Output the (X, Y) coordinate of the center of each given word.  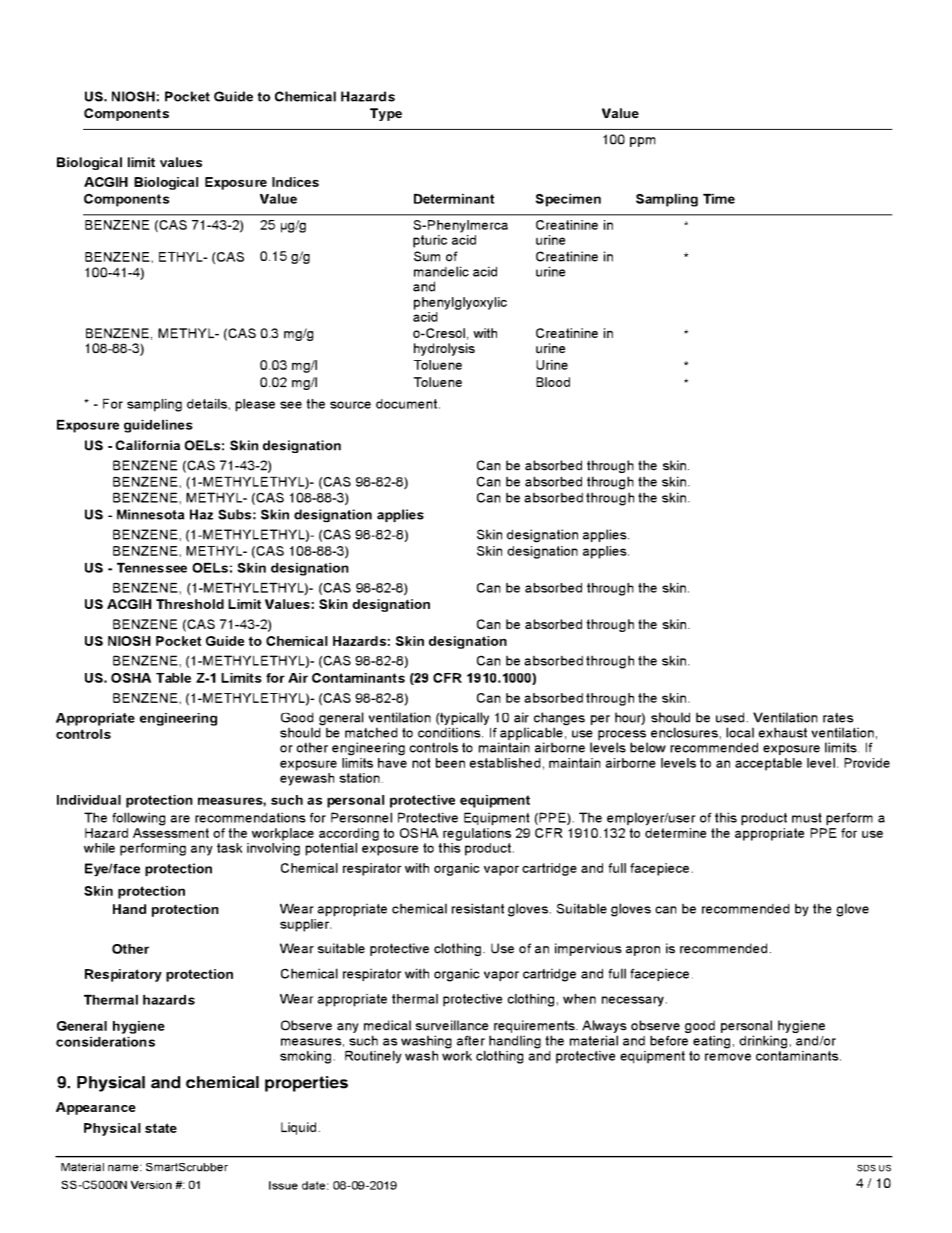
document (406, 404)
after (471, 1040)
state (161, 1128)
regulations (477, 833)
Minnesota (150, 514)
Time (719, 199)
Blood (553, 382)
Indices (295, 182)
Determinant (454, 199)
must (807, 818)
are (180, 819)
